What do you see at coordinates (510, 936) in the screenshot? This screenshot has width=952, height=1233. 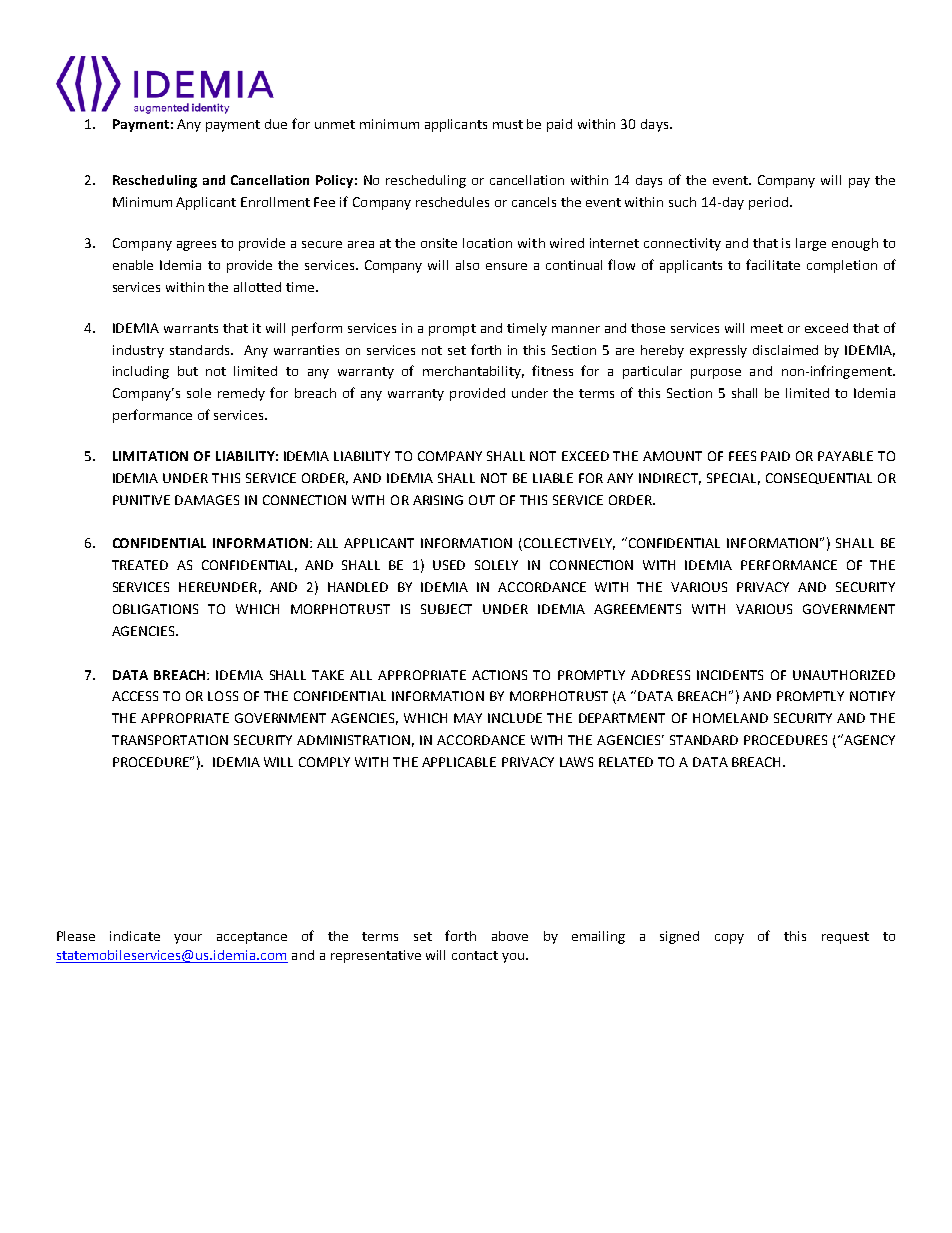 I see `above` at bounding box center [510, 936].
